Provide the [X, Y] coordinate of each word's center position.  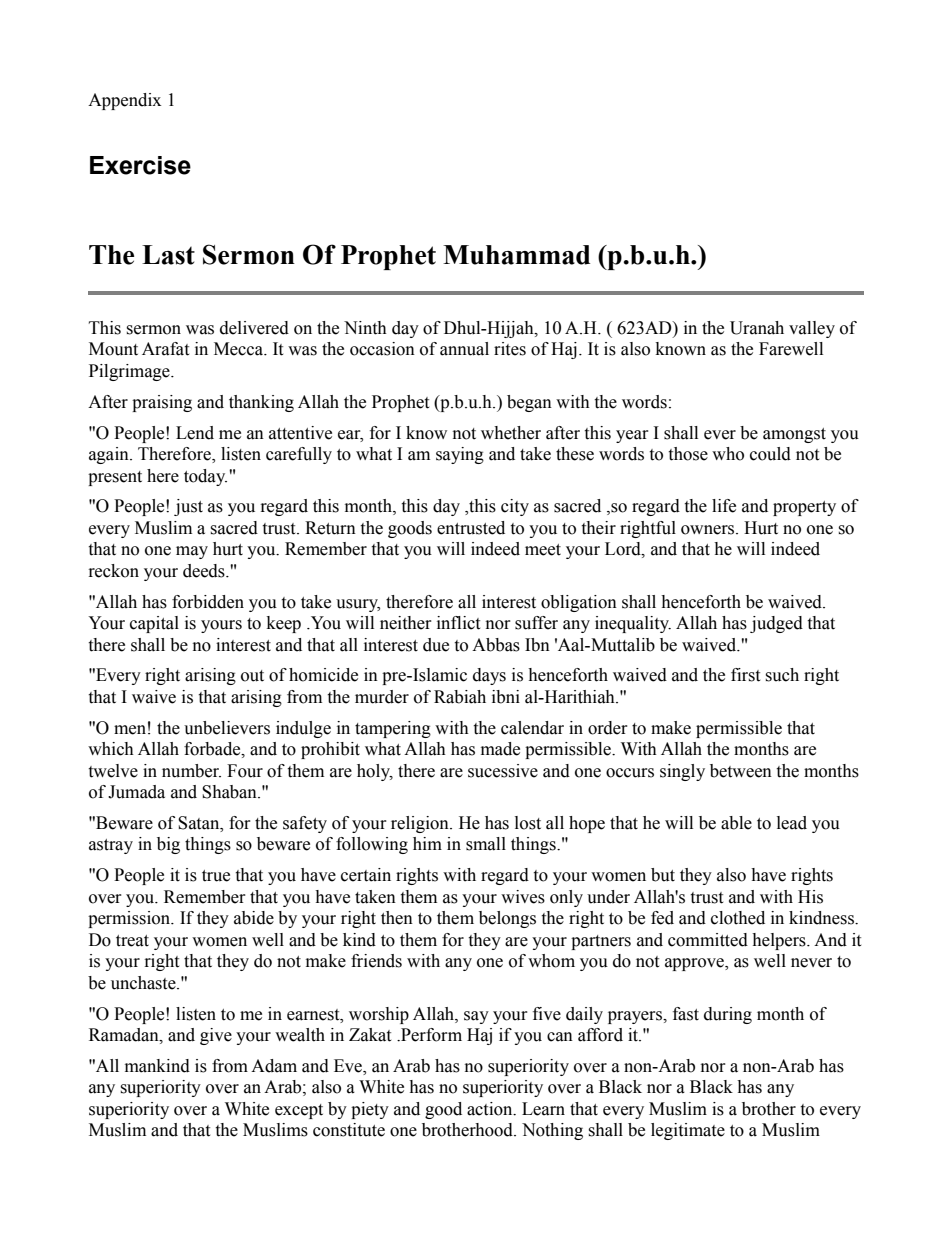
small [486, 844]
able [736, 823]
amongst [794, 435]
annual [464, 349]
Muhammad [516, 255]
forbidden [208, 602]
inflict [458, 623]
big [168, 845]
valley [812, 329]
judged [776, 624]
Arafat [165, 349]
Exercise [140, 165]
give [216, 1036]
